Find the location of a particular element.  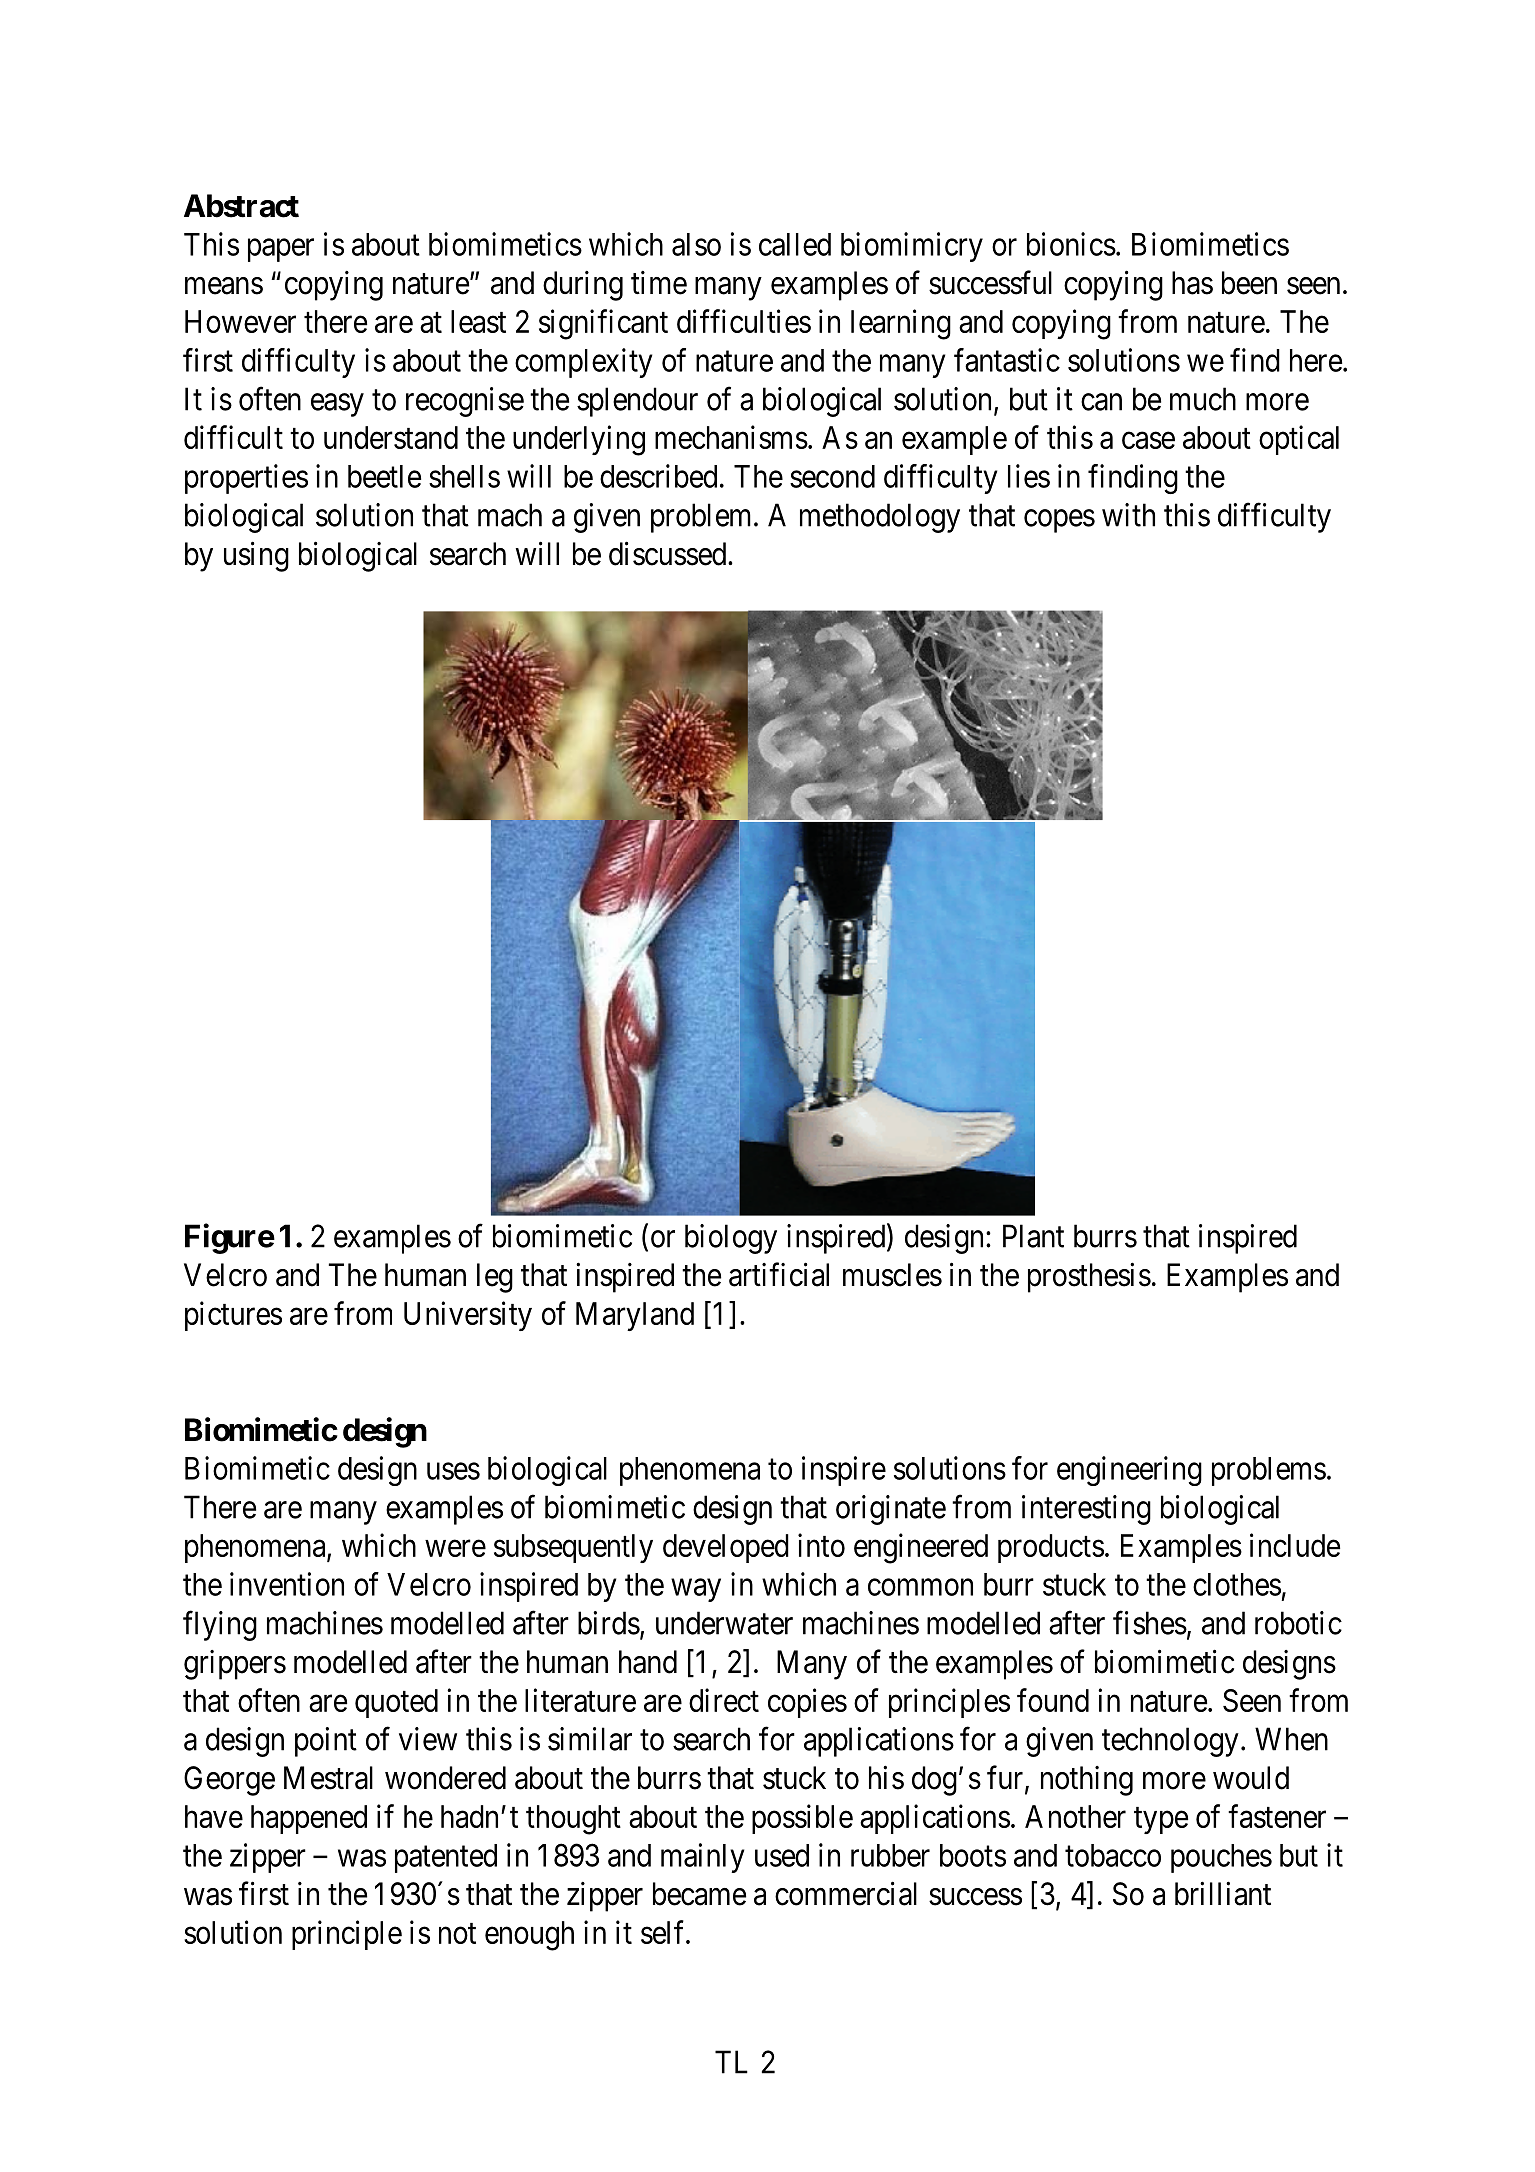

used is located at coordinates (782, 1855).
